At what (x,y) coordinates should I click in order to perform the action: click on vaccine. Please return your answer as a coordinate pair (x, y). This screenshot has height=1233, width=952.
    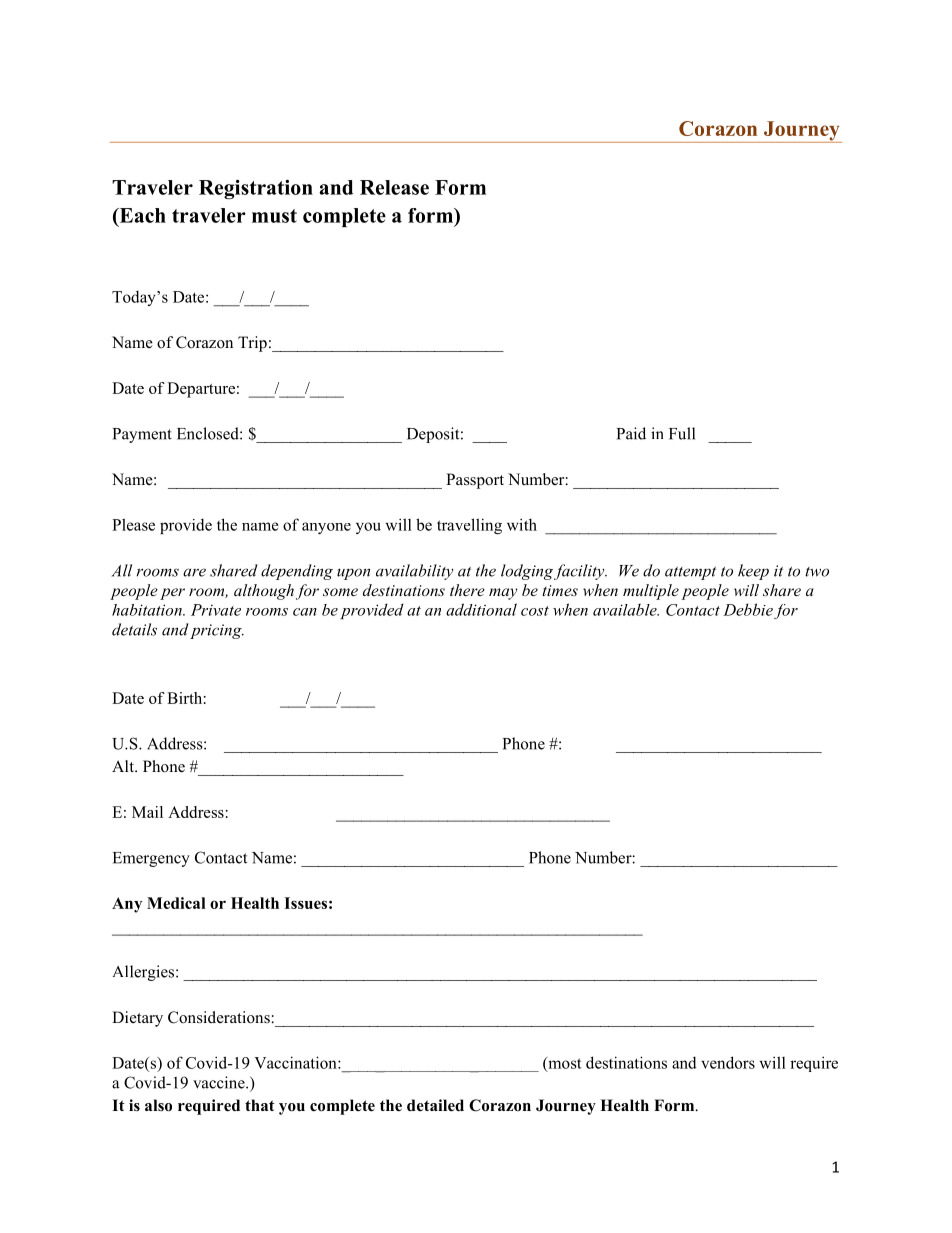
    Looking at the image, I should click on (220, 1082).
